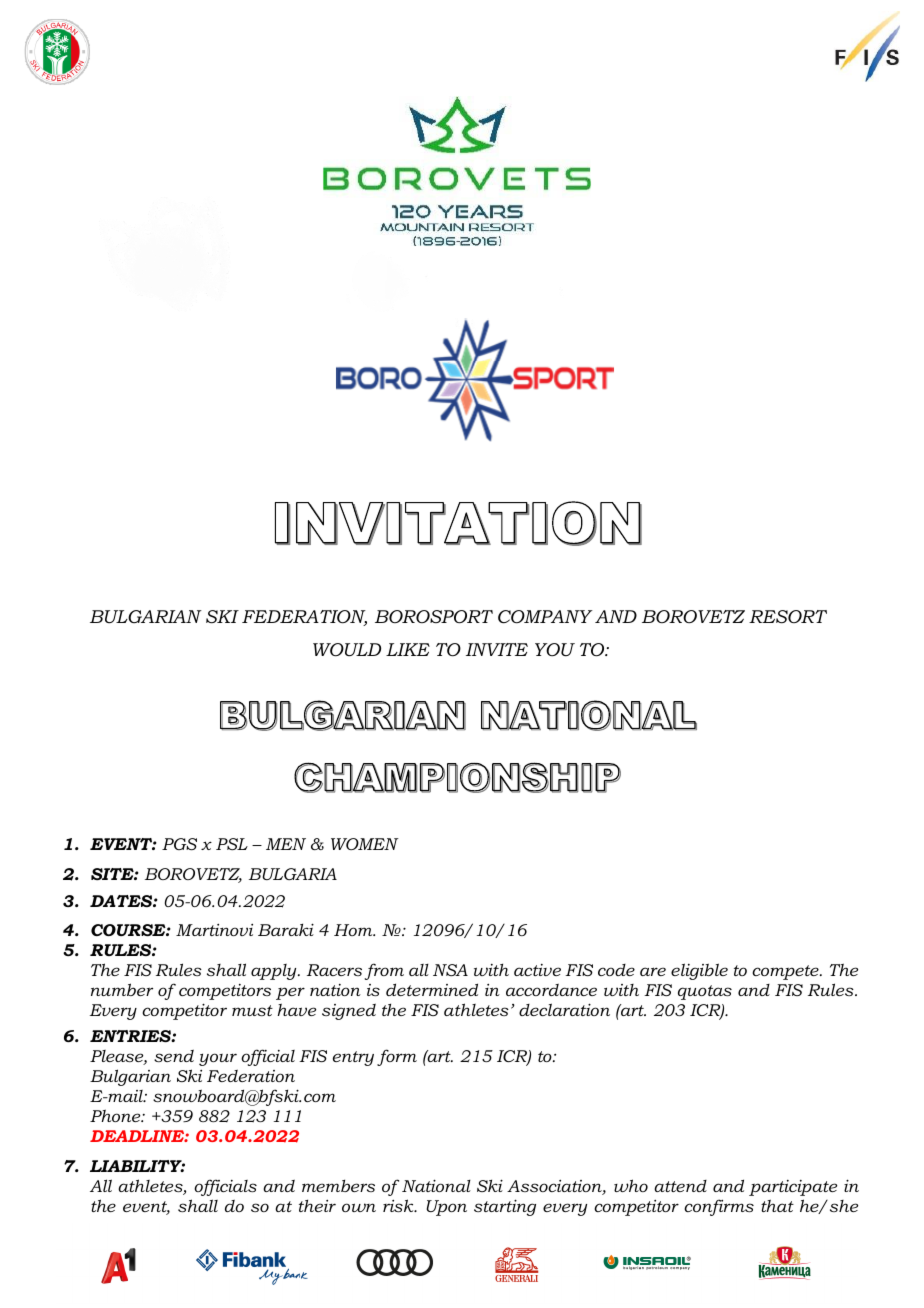 This page has height=1308, width=924. Describe the element at coordinates (347, 650) in the page. I see `WOULD` at that location.
